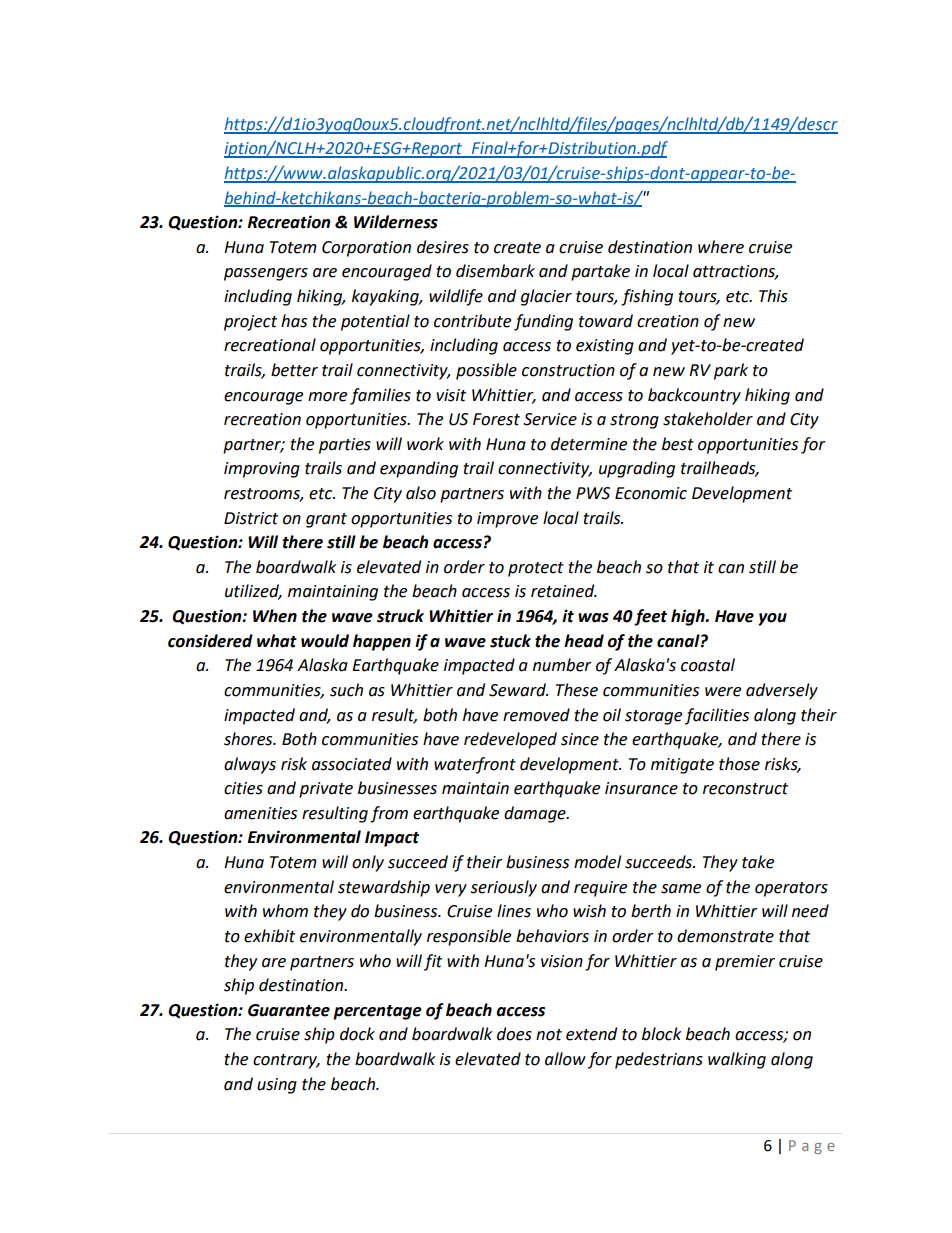  Describe the element at coordinates (721, 247) in the screenshot. I see `where` at that location.
